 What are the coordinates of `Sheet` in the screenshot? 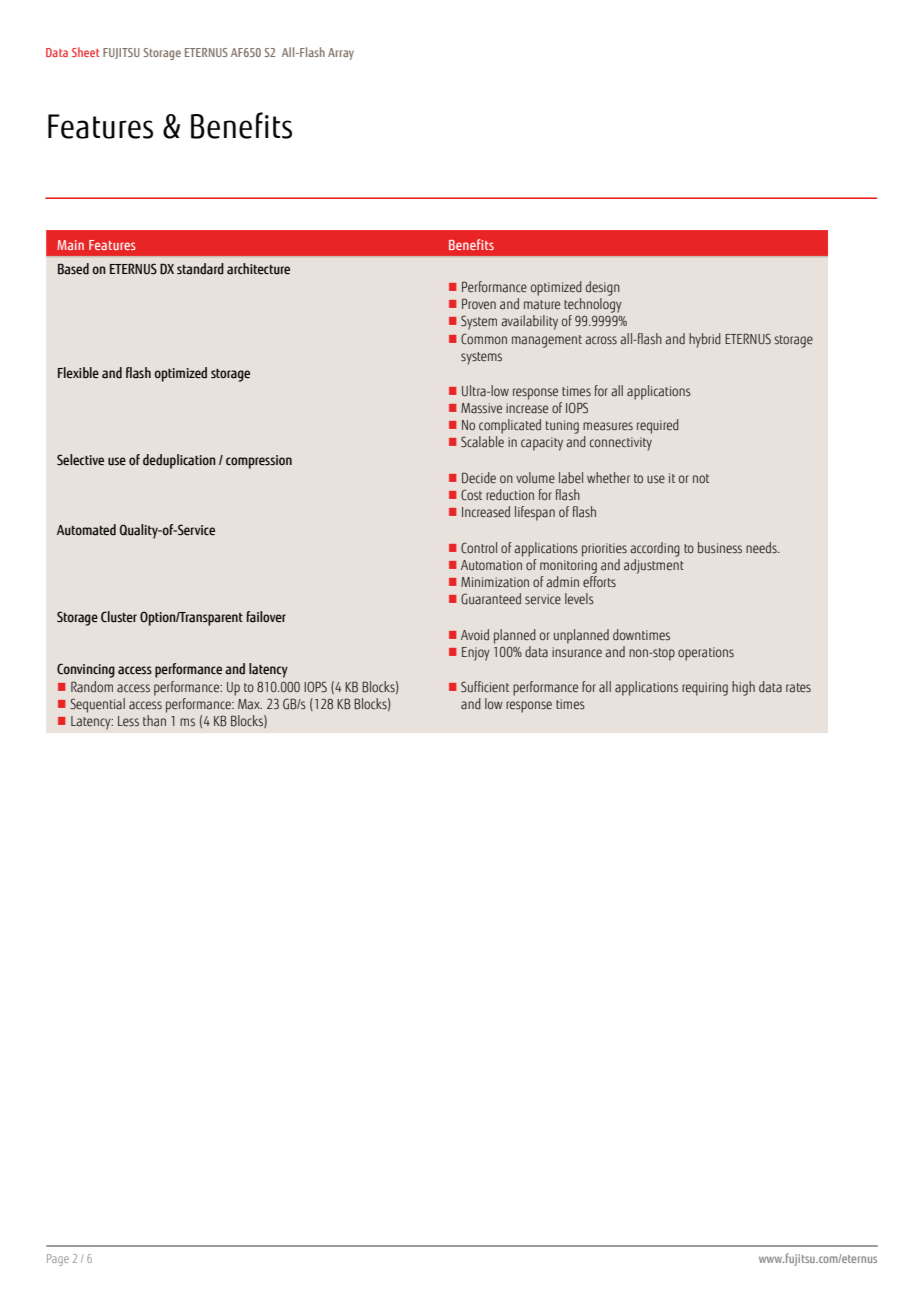 It's located at (85, 52).
